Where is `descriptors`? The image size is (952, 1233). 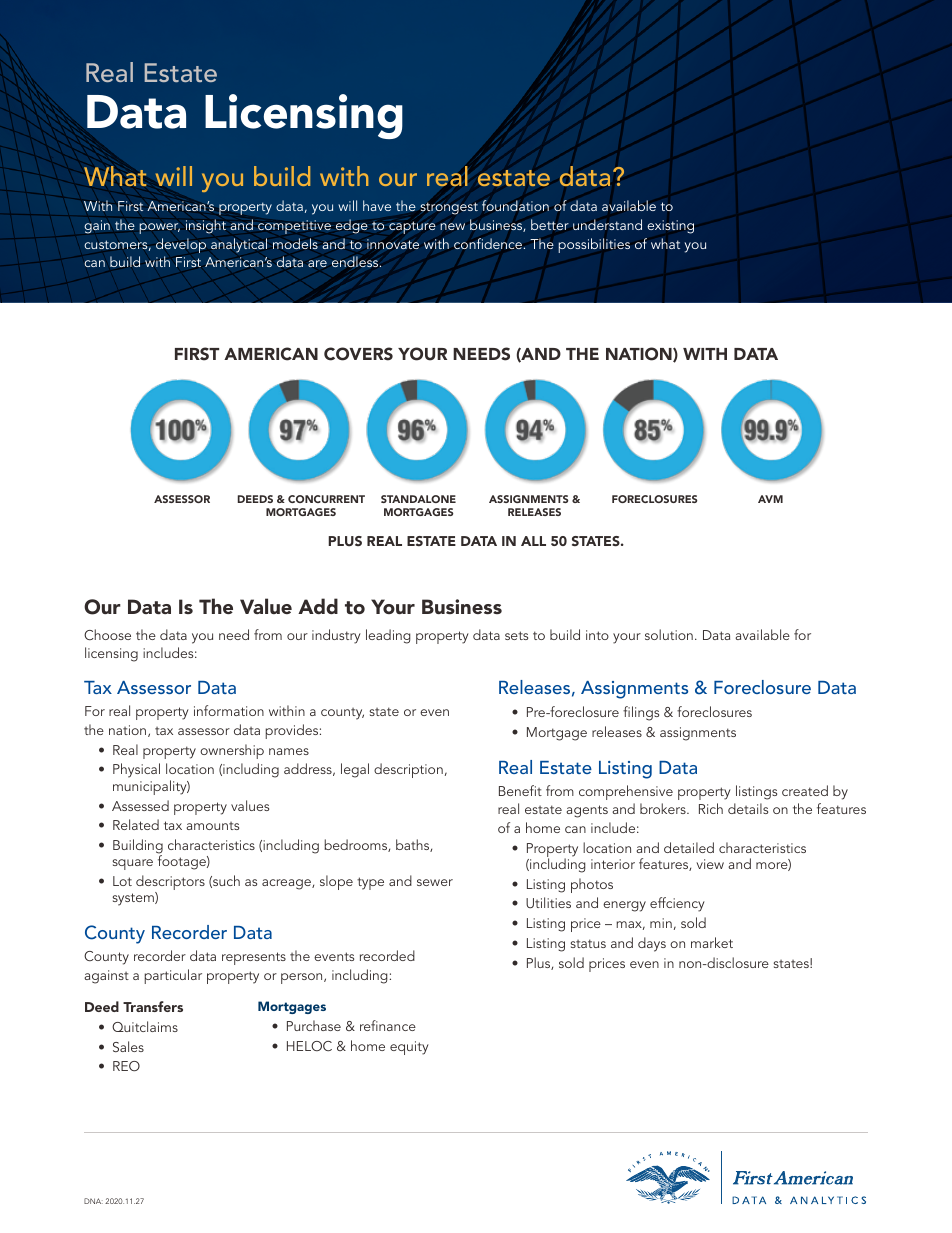
descriptors is located at coordinates (170, 884).
